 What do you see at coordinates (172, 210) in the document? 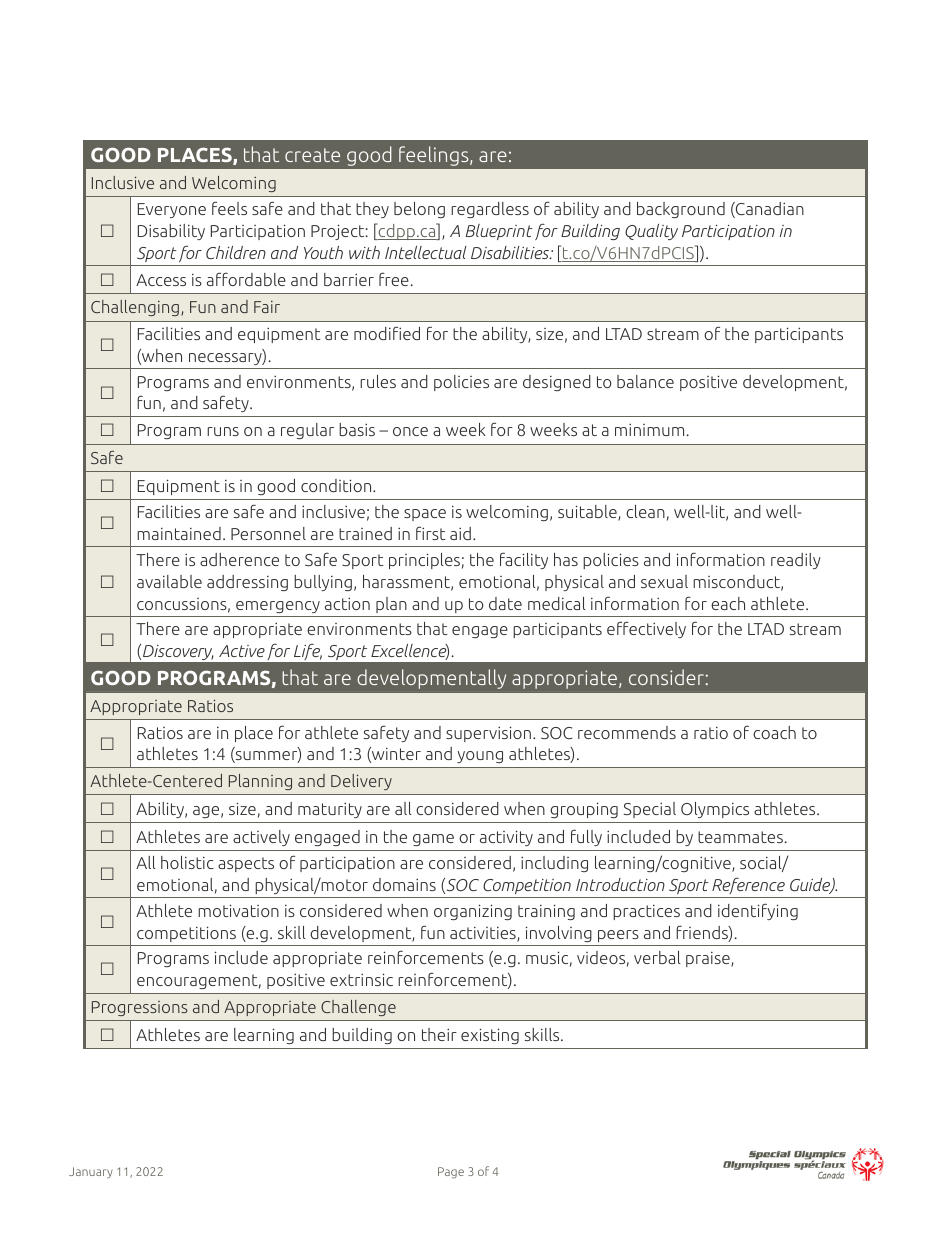
I see `Everyone` at bounding box center [172, 210].
